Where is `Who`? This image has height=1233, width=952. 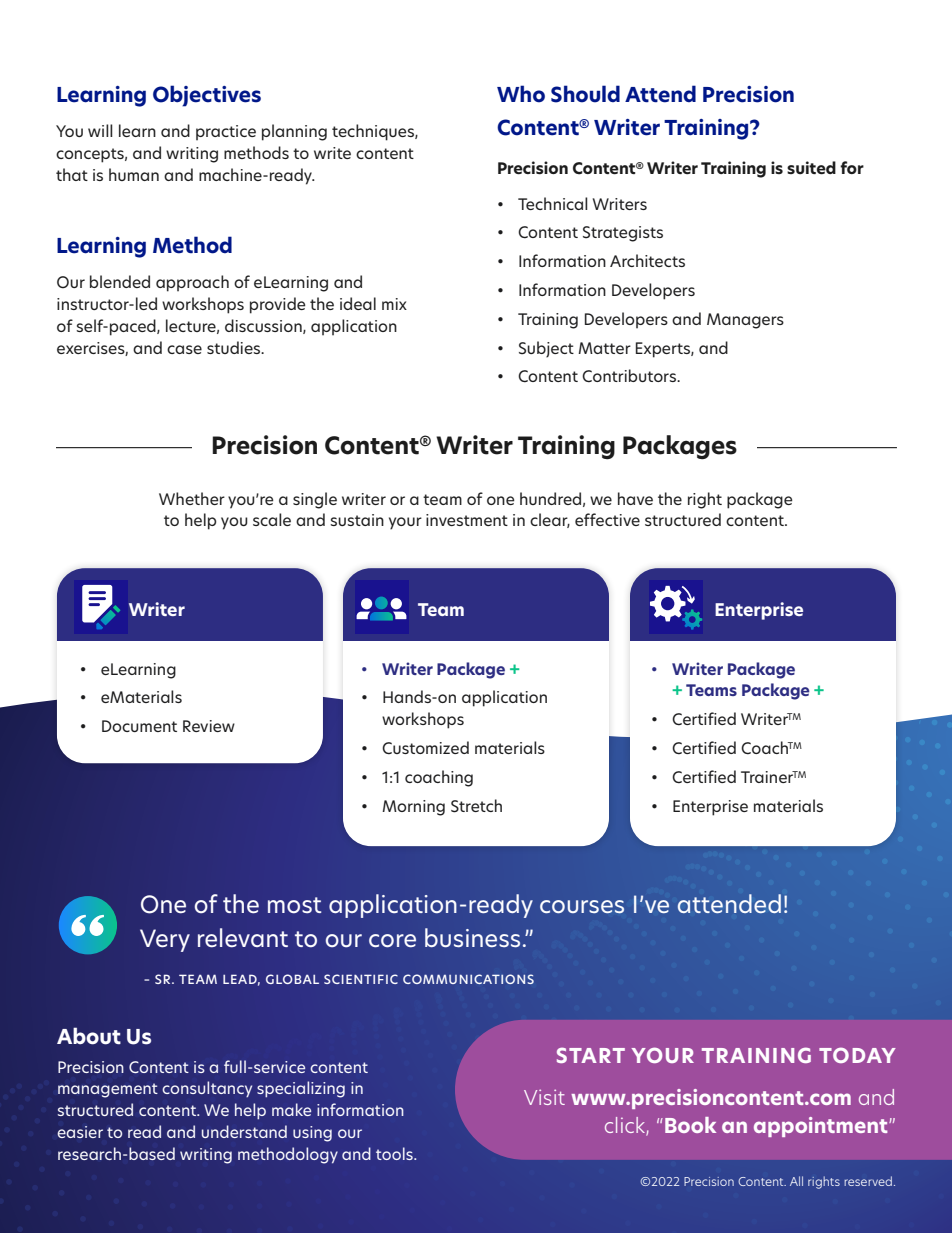 Who is located at coordinates (521, 94).
